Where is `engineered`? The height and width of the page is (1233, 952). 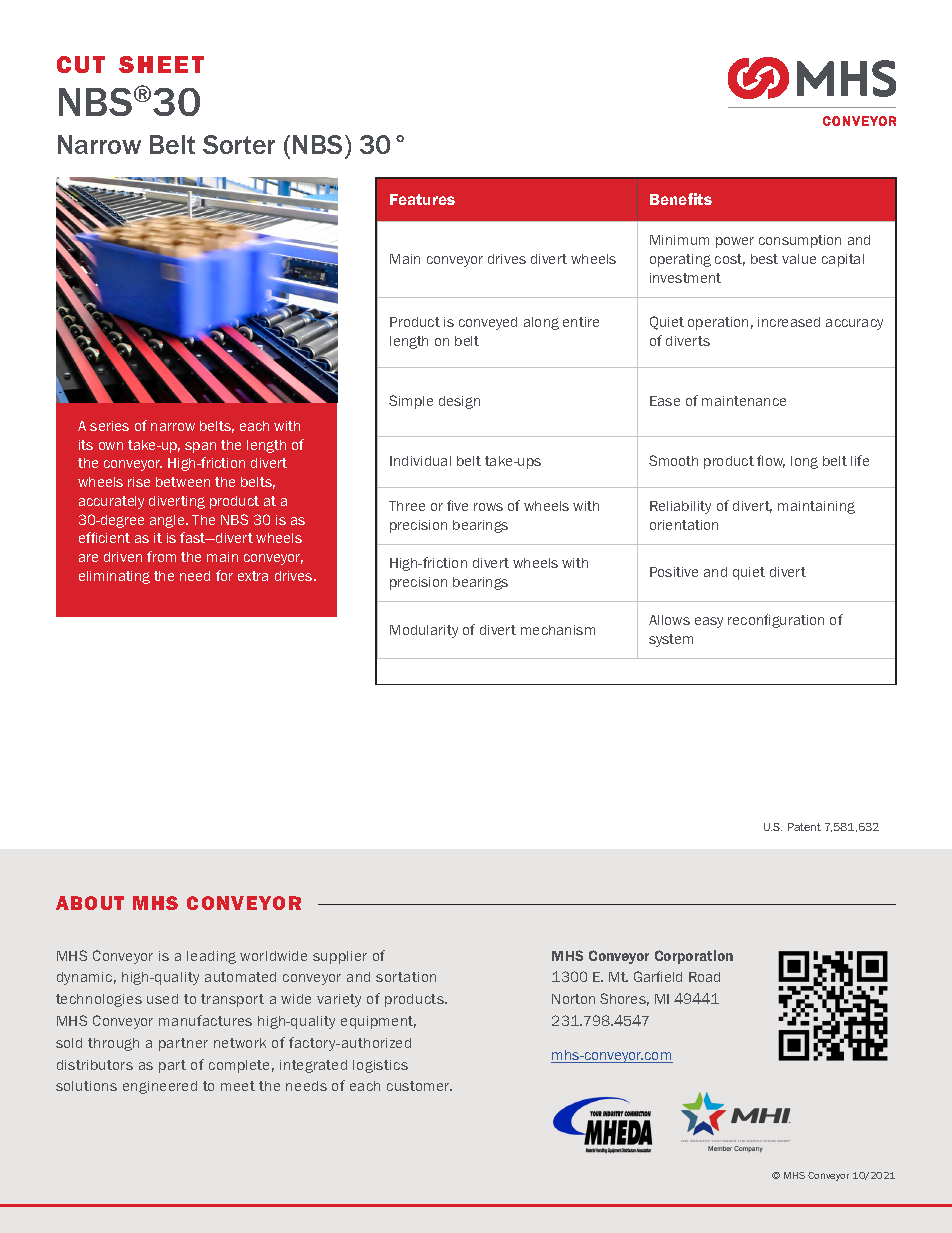
engineered is located at coordinates (160, 1087).
